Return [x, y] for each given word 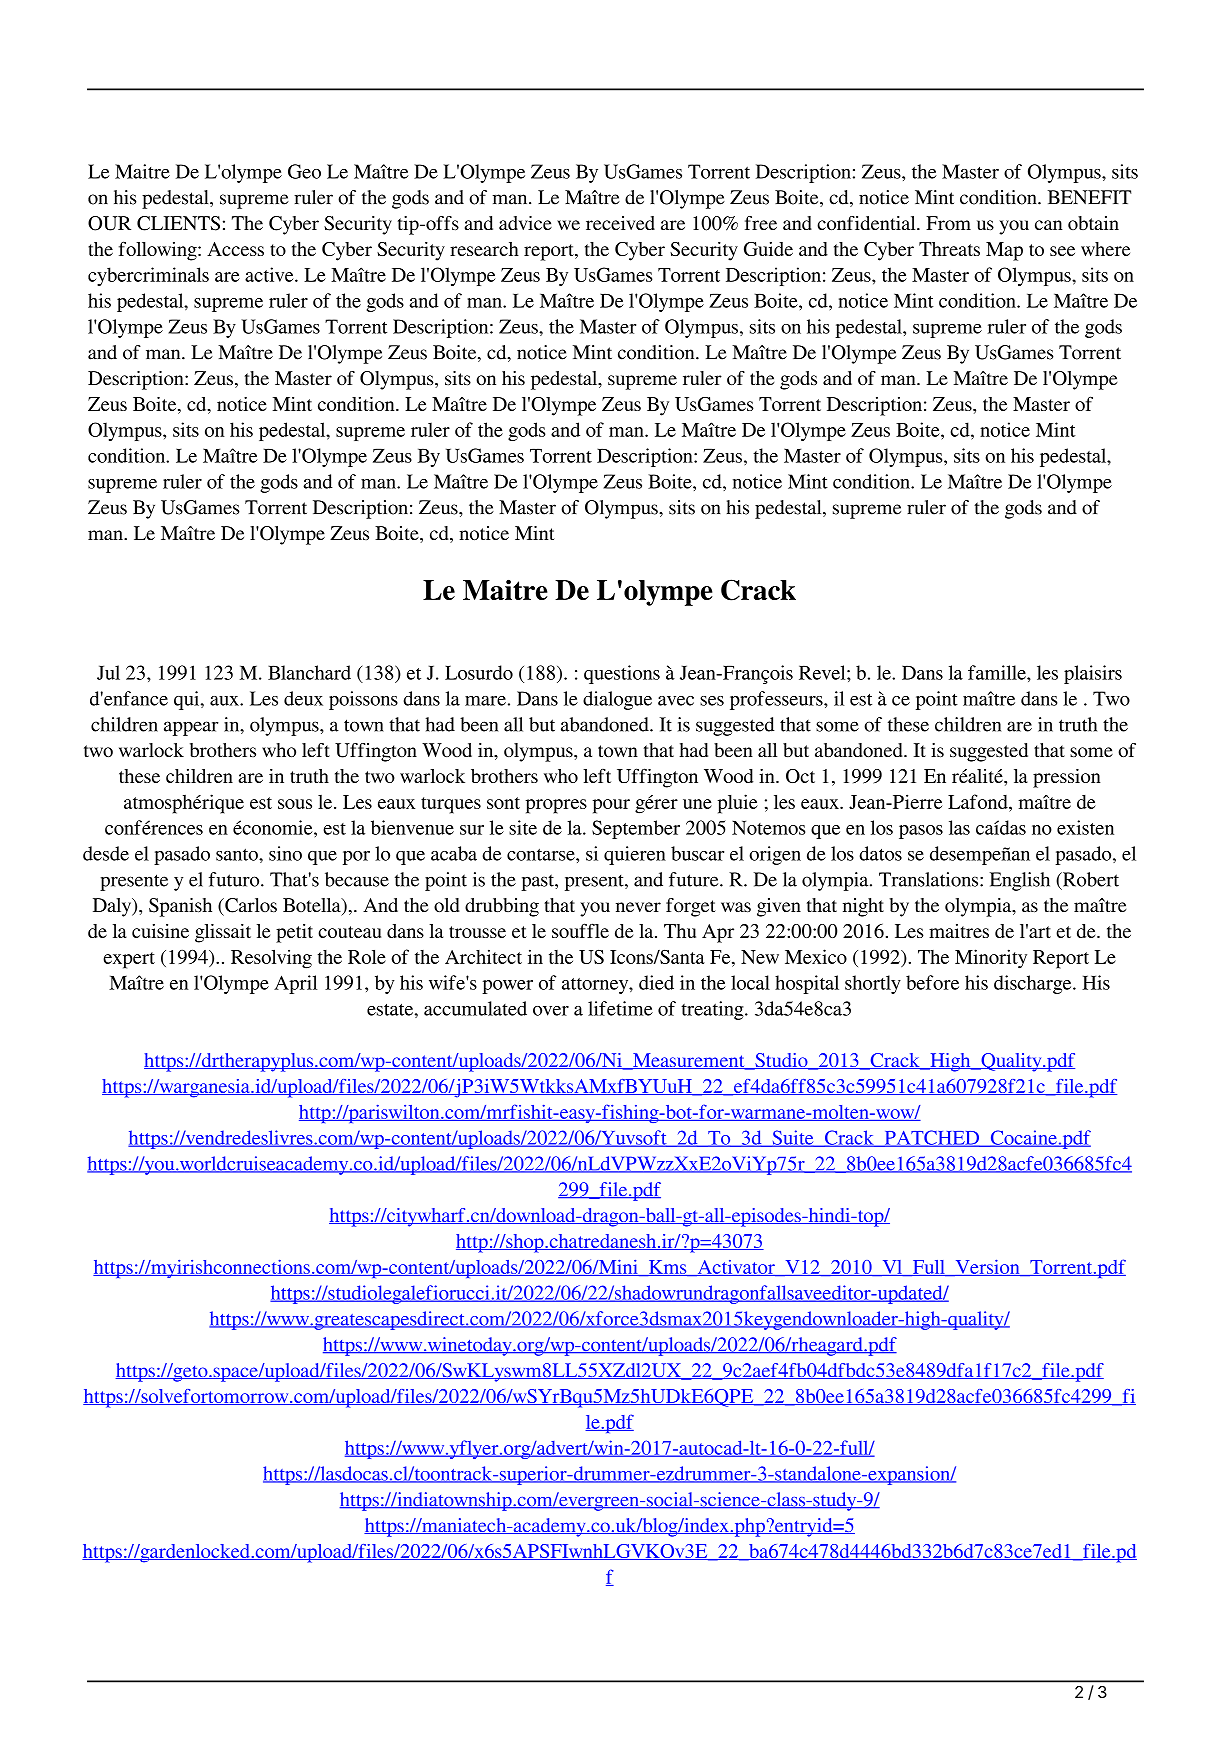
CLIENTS [178, 223]
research [484, 249]
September [636, 829]
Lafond [979, 801]
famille [998, 672]
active [270, 274]
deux [303, 698]
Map [1004, 251]
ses [712, 701]
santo [238, 854]
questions [622, 674]
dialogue [617, 700]
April [295, 984]
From [948, 223]
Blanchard [309, 672]
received [620, 223]
